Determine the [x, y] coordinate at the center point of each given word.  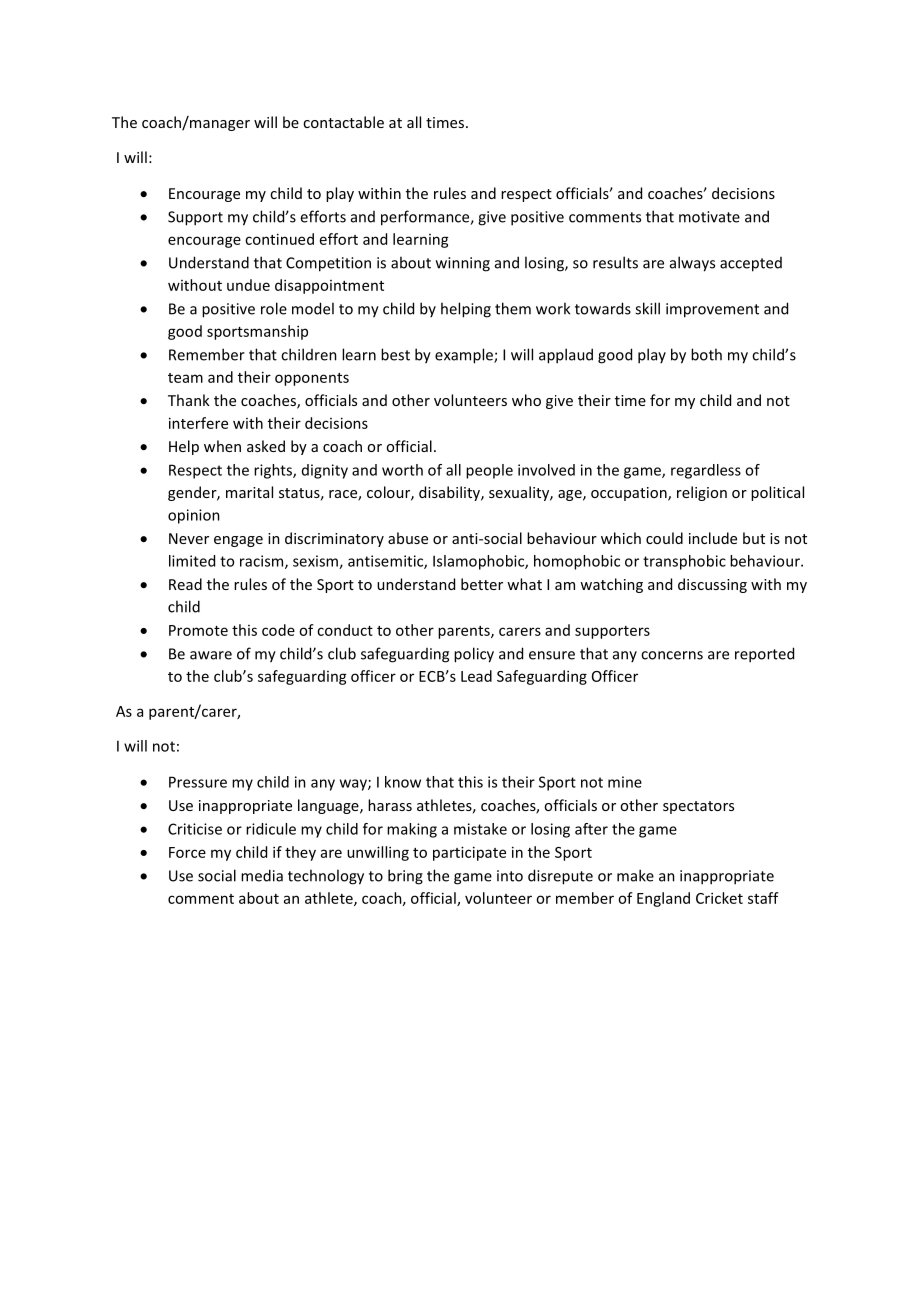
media [262, 875]
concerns [672, 655]
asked [266, 446]
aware [211, 655]
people [489, 471]
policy [474, 655]
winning [463, 264]
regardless [706, 471]
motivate [709, 217]
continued [279, 239]
